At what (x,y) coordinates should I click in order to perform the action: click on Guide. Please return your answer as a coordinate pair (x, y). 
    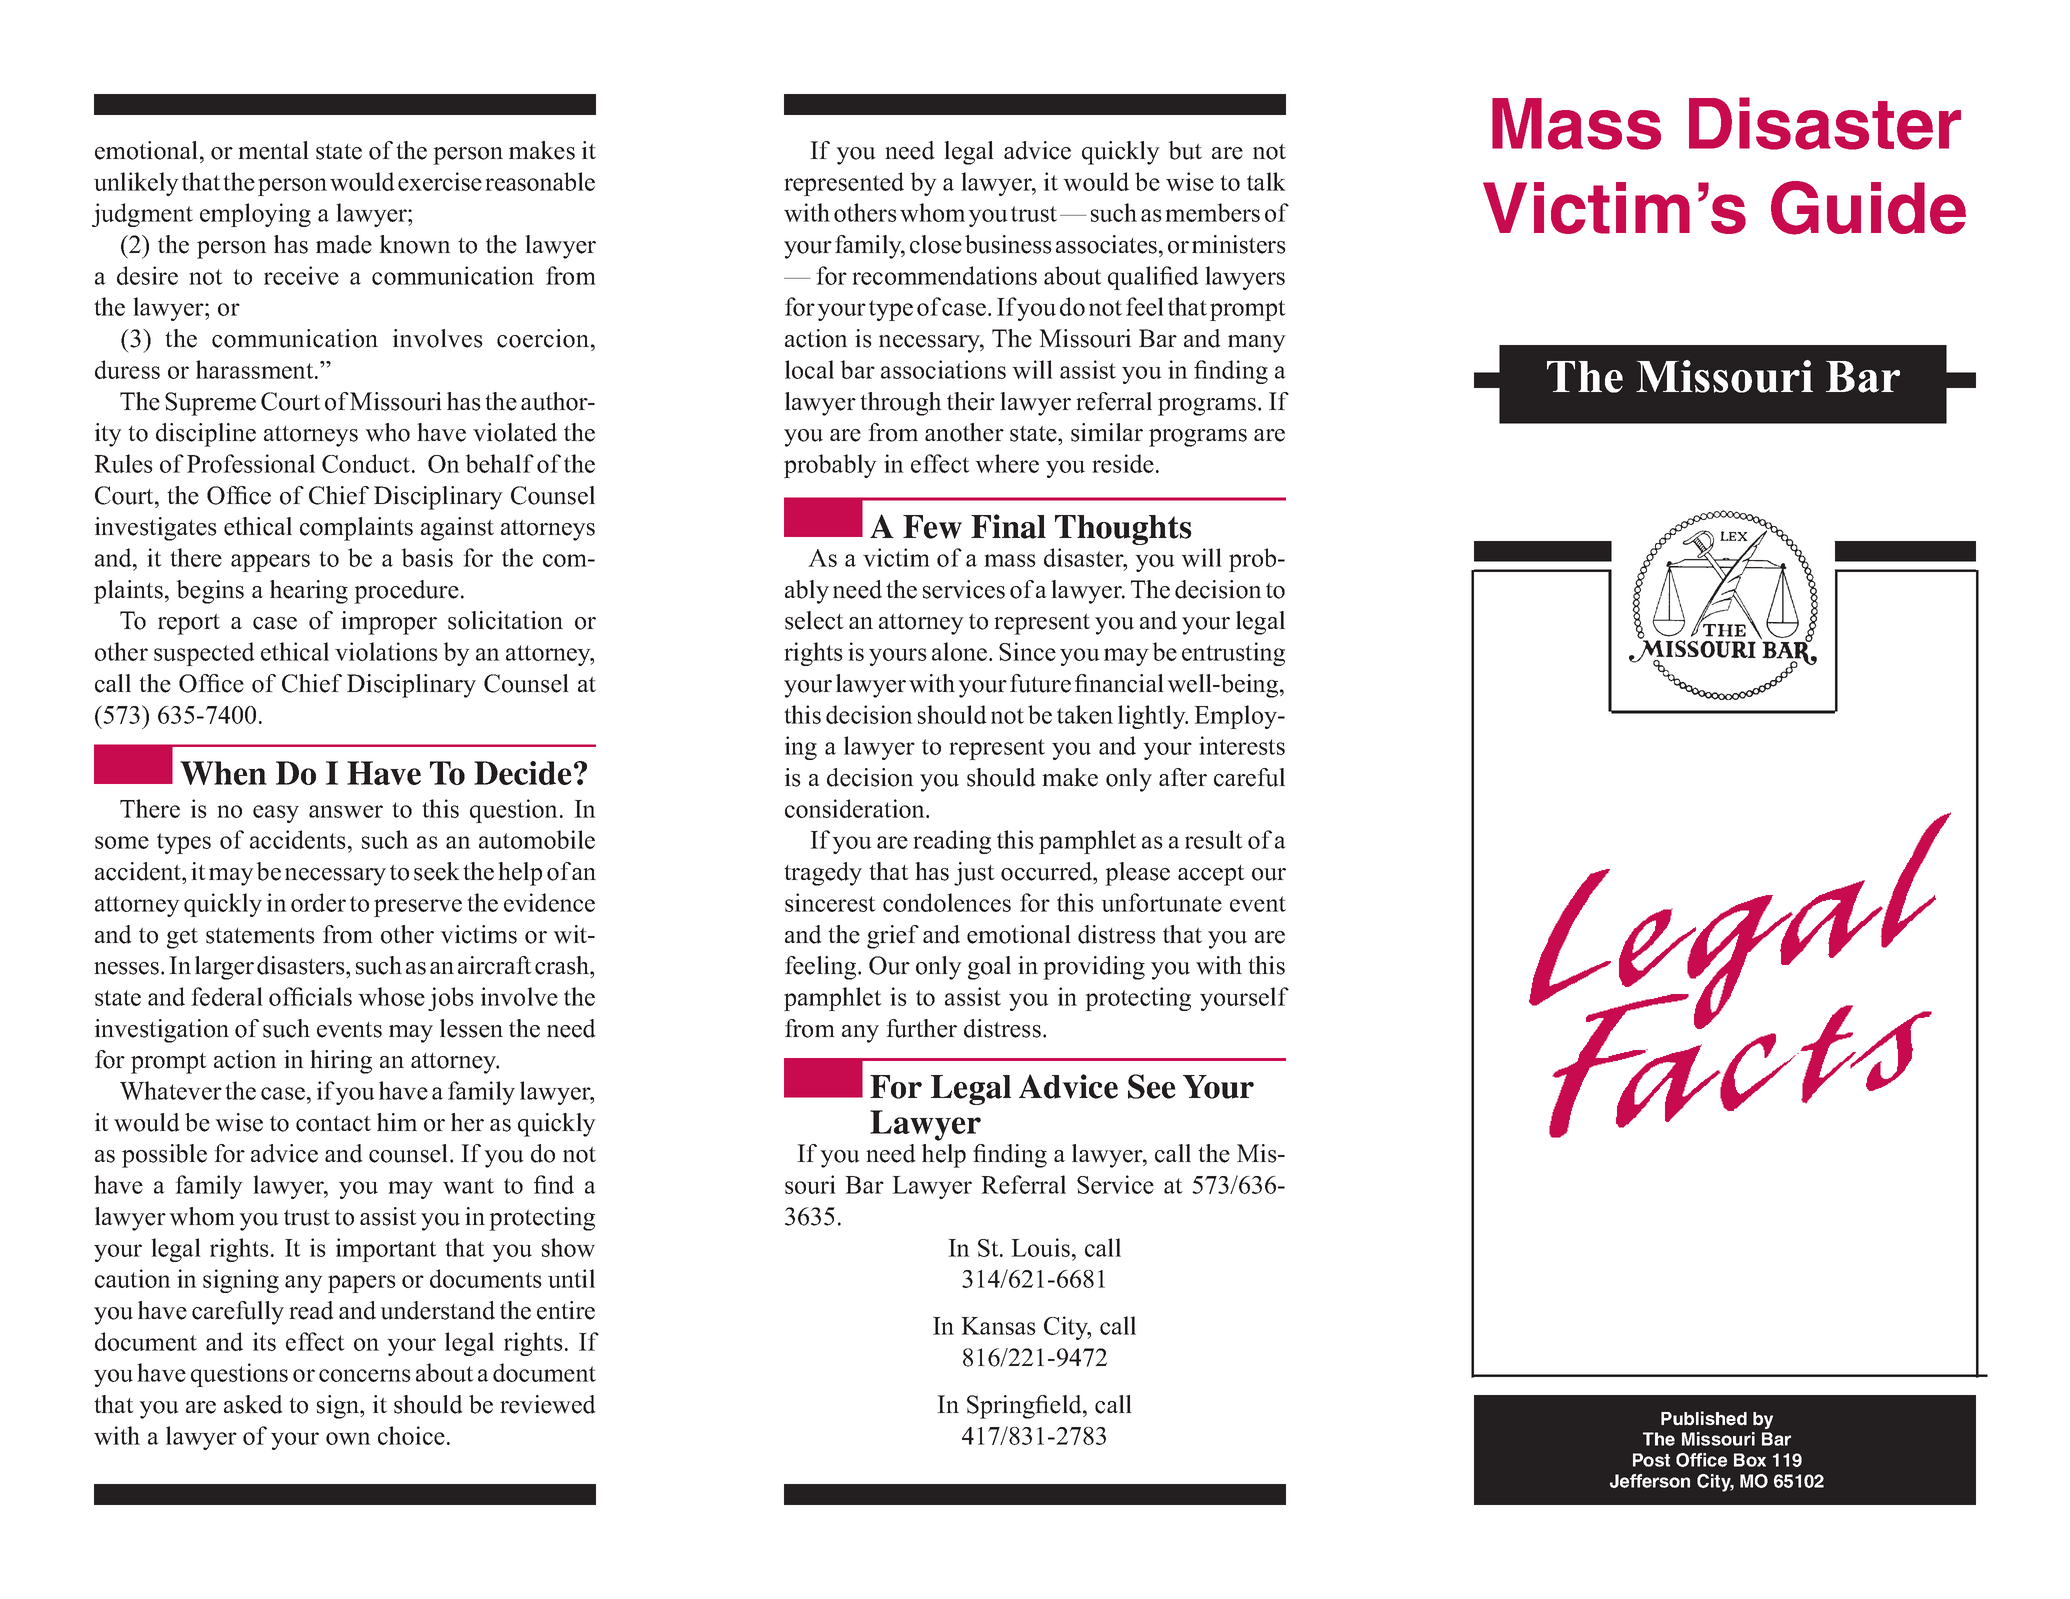
    Looking at the image, I should click on (1868, 208).
